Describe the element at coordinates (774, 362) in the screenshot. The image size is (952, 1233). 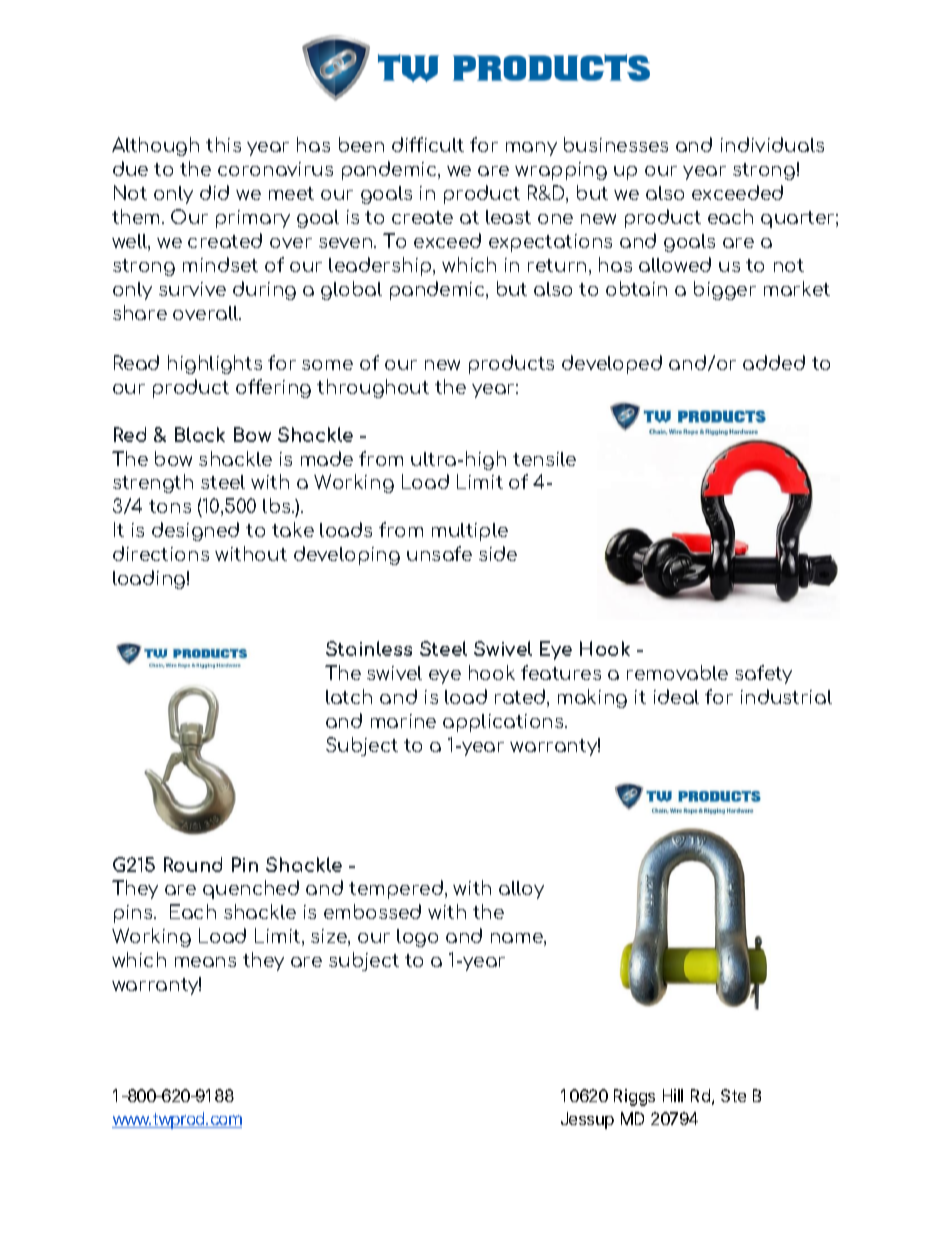
I see `added` at that location.
